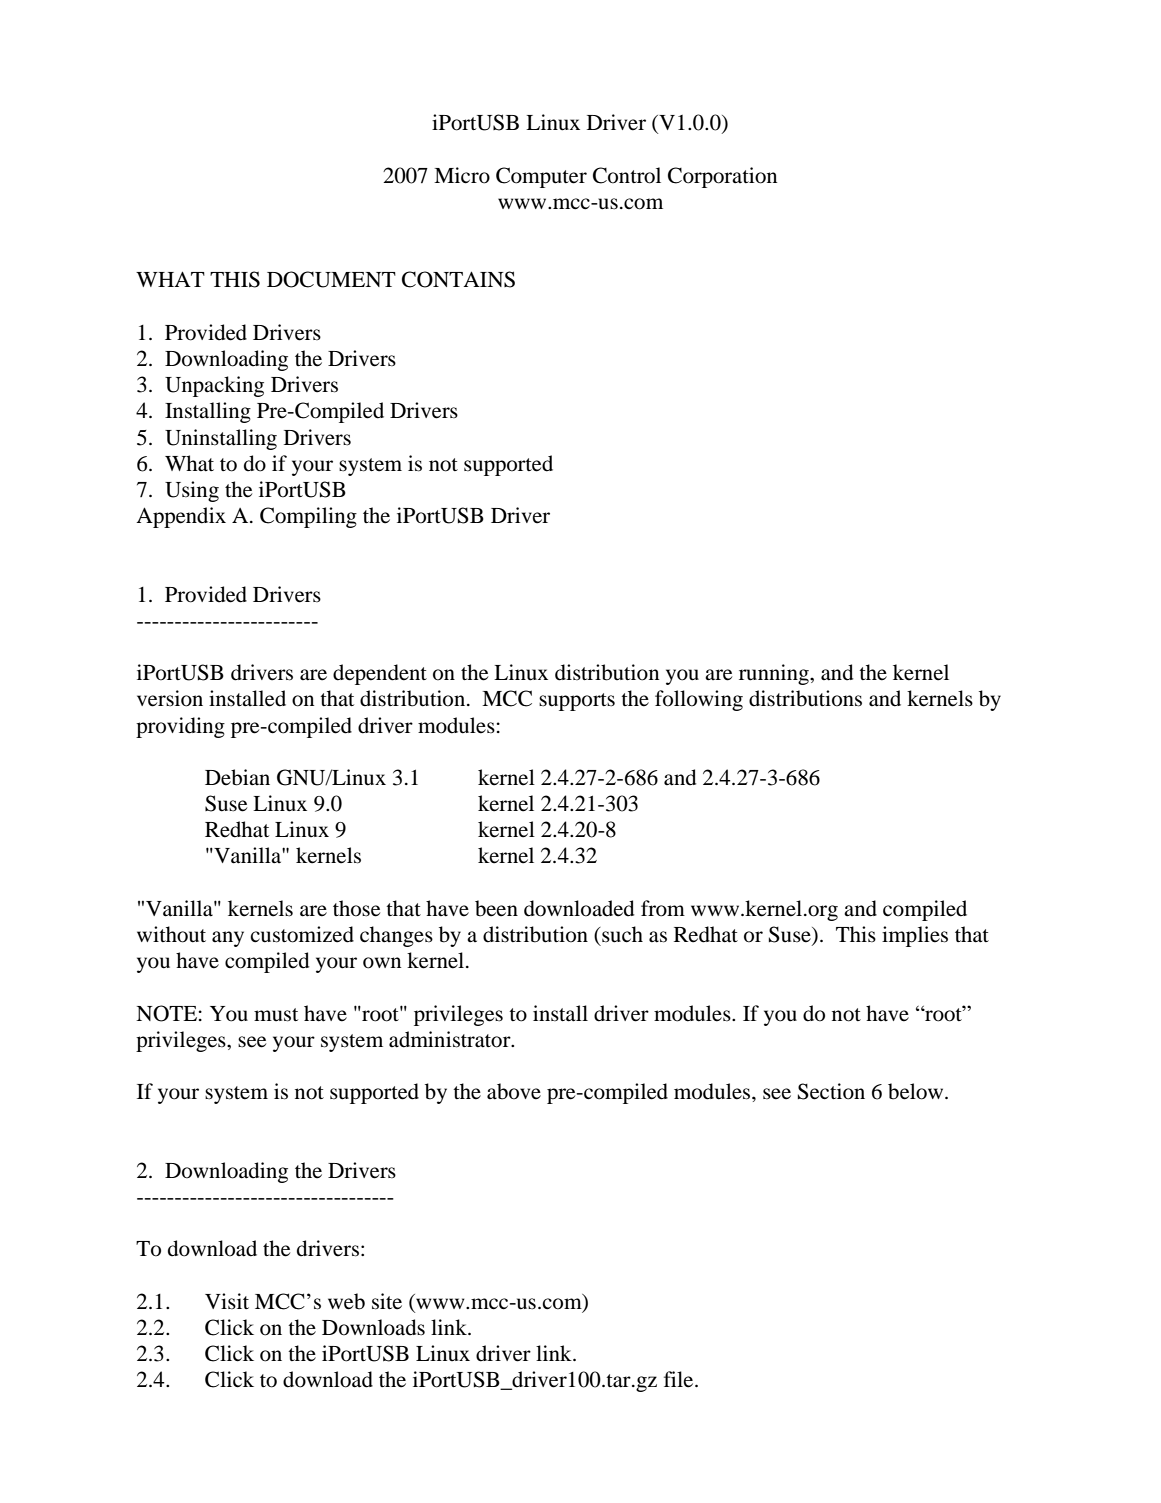 This document has height=1503, width=1161. What do you see at coordinates (331, 279) in the document?
I see `DOCUMENT` at bounding box center [331, 279].
